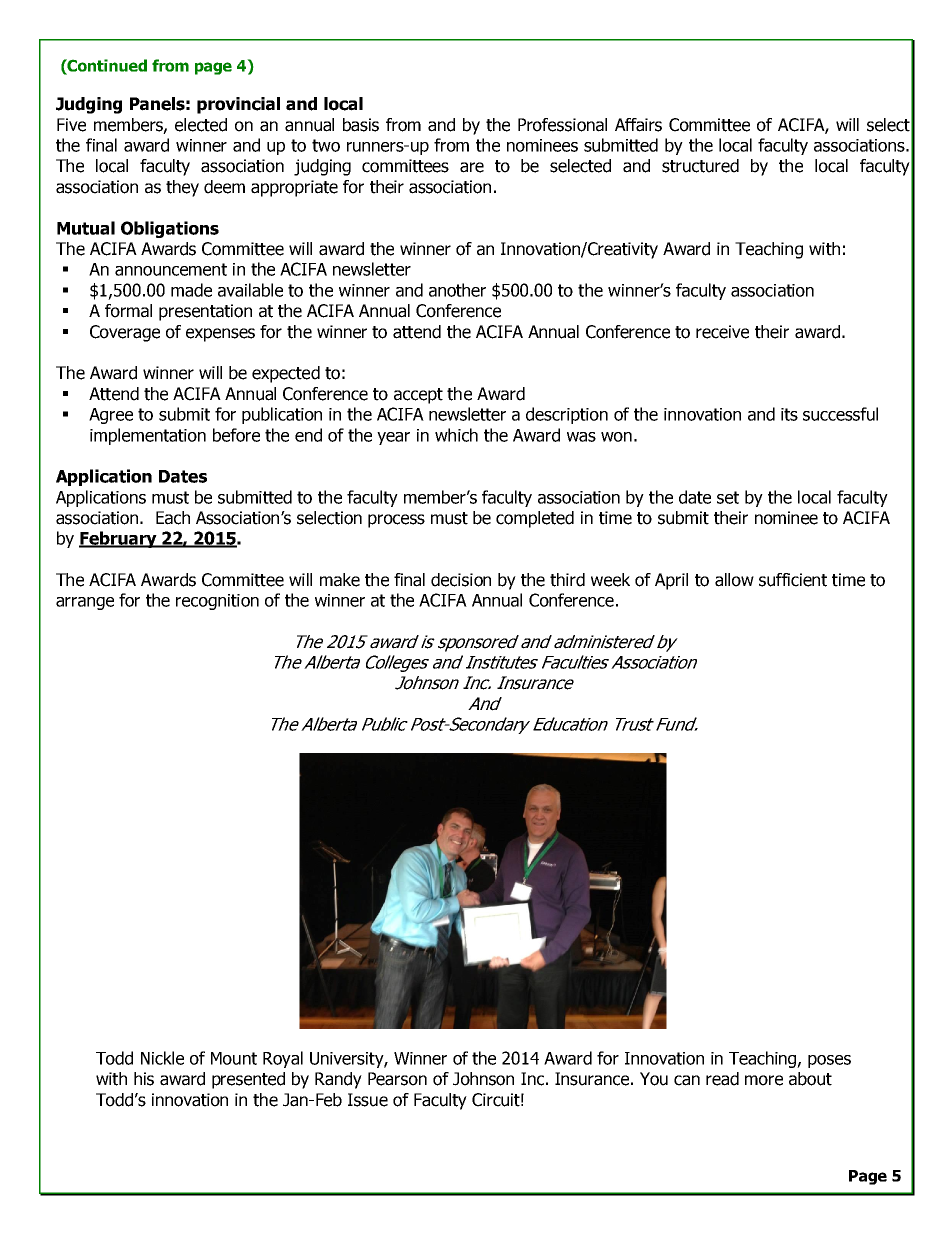  I want to click on Nickle, so click(162, 1058).
